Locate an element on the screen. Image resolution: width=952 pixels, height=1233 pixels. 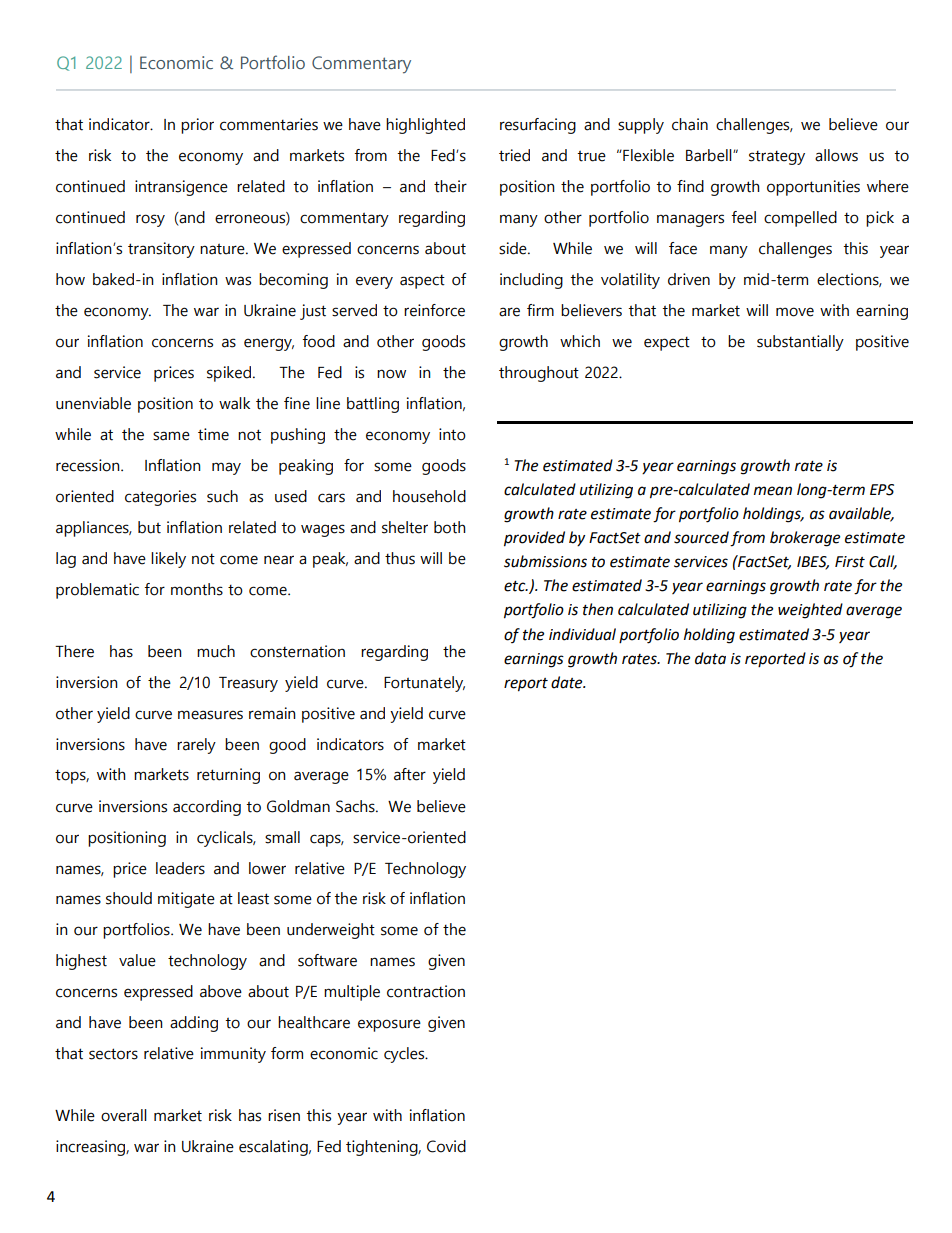
Covid is located at coordinates (446, 1146).
